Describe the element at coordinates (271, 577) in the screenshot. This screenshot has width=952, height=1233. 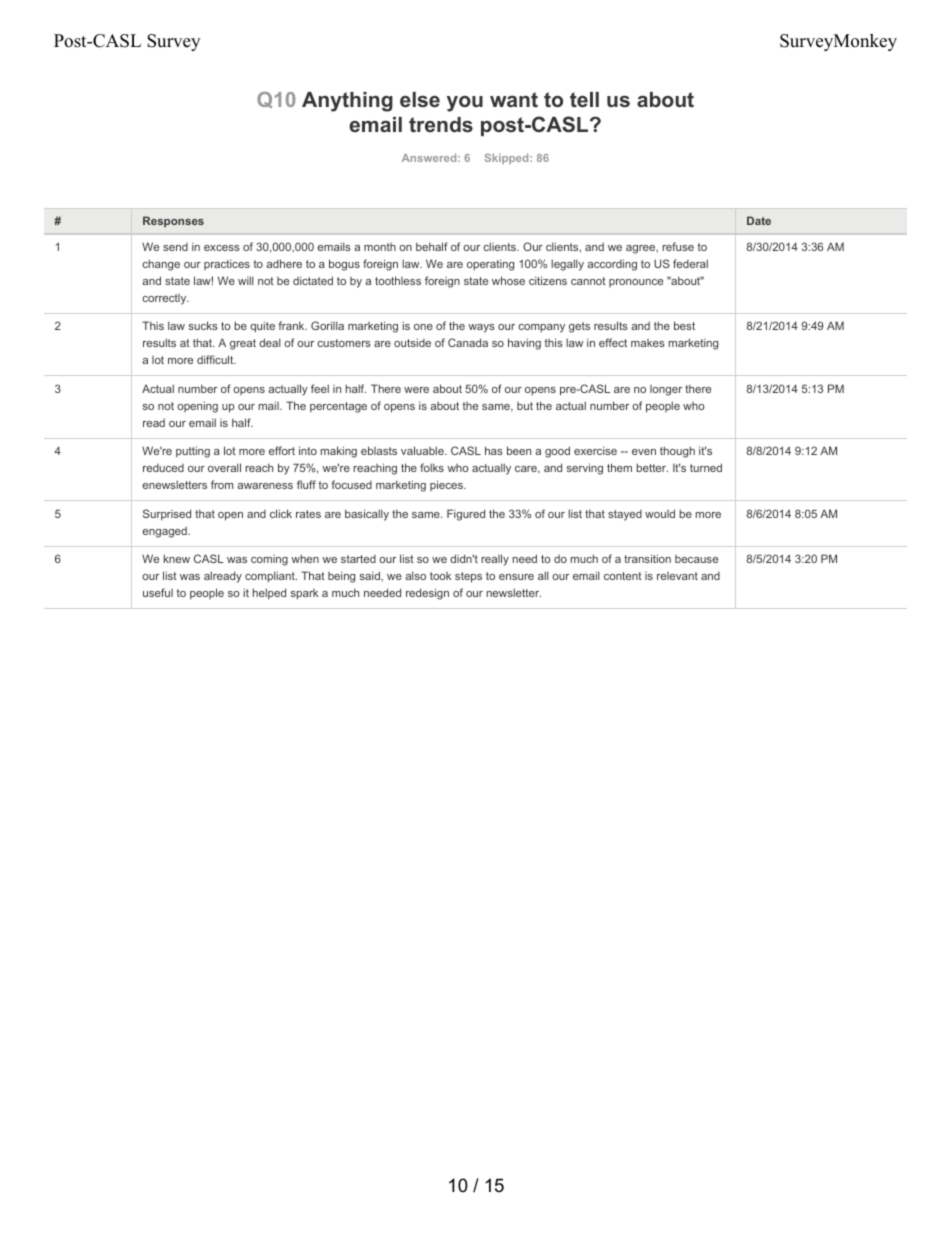
I see `compliant` at that location.
